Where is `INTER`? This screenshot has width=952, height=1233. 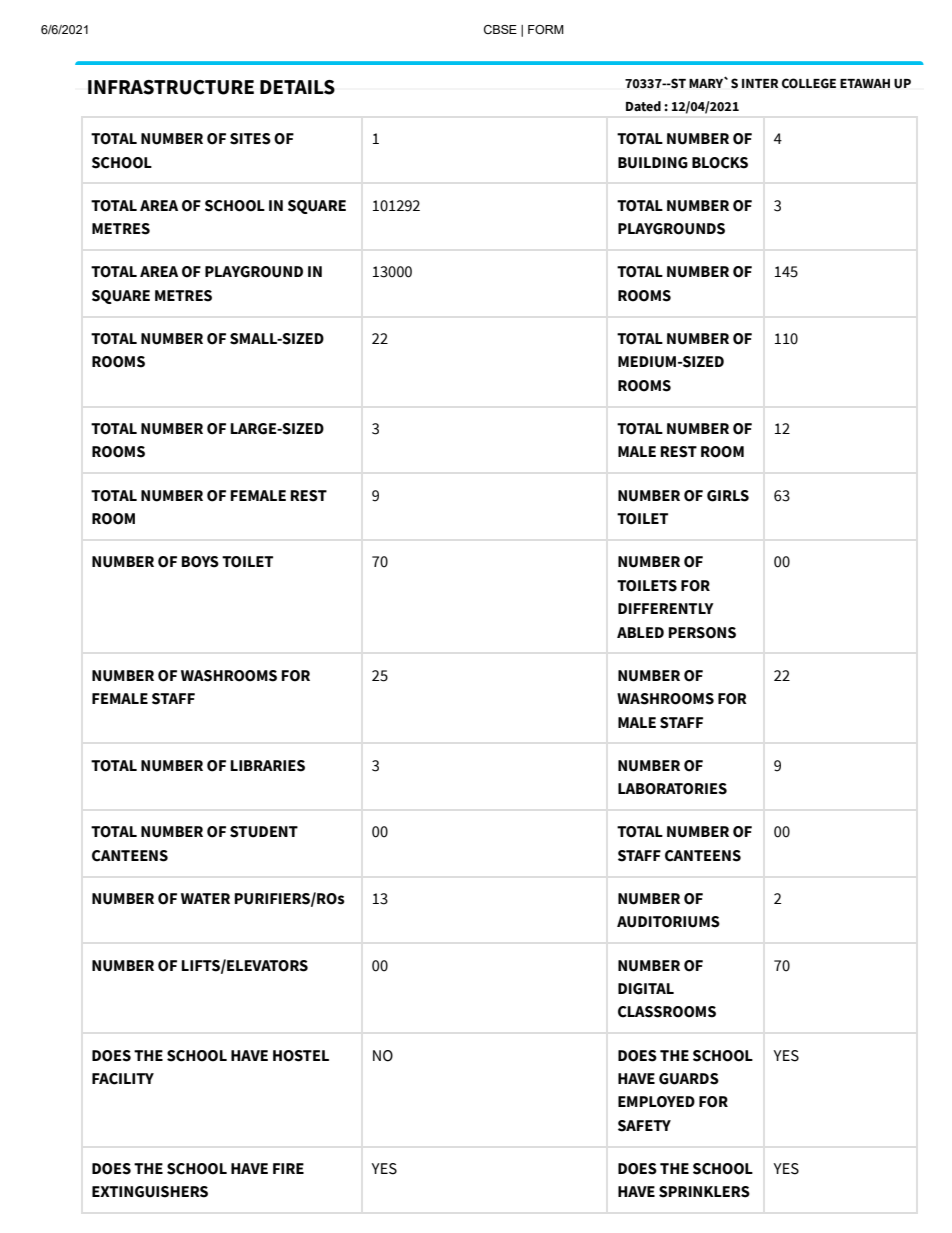
INTER is located at coordinates (760, 83).
